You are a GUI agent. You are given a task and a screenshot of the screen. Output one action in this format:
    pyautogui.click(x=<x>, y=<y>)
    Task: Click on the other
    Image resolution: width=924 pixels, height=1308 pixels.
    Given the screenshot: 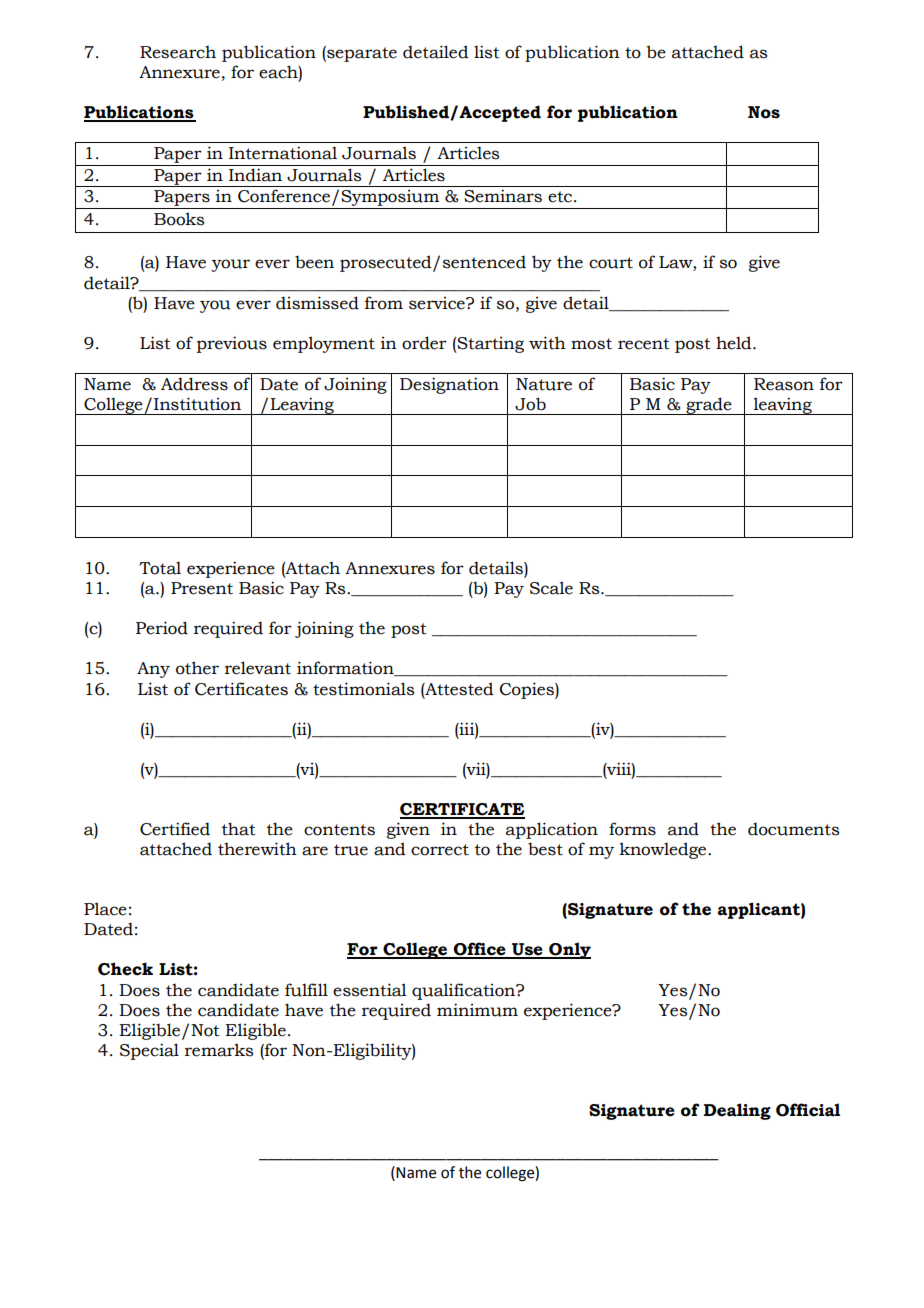 What is the action you would take?
    pyautogui.click(x=197, y=668)
